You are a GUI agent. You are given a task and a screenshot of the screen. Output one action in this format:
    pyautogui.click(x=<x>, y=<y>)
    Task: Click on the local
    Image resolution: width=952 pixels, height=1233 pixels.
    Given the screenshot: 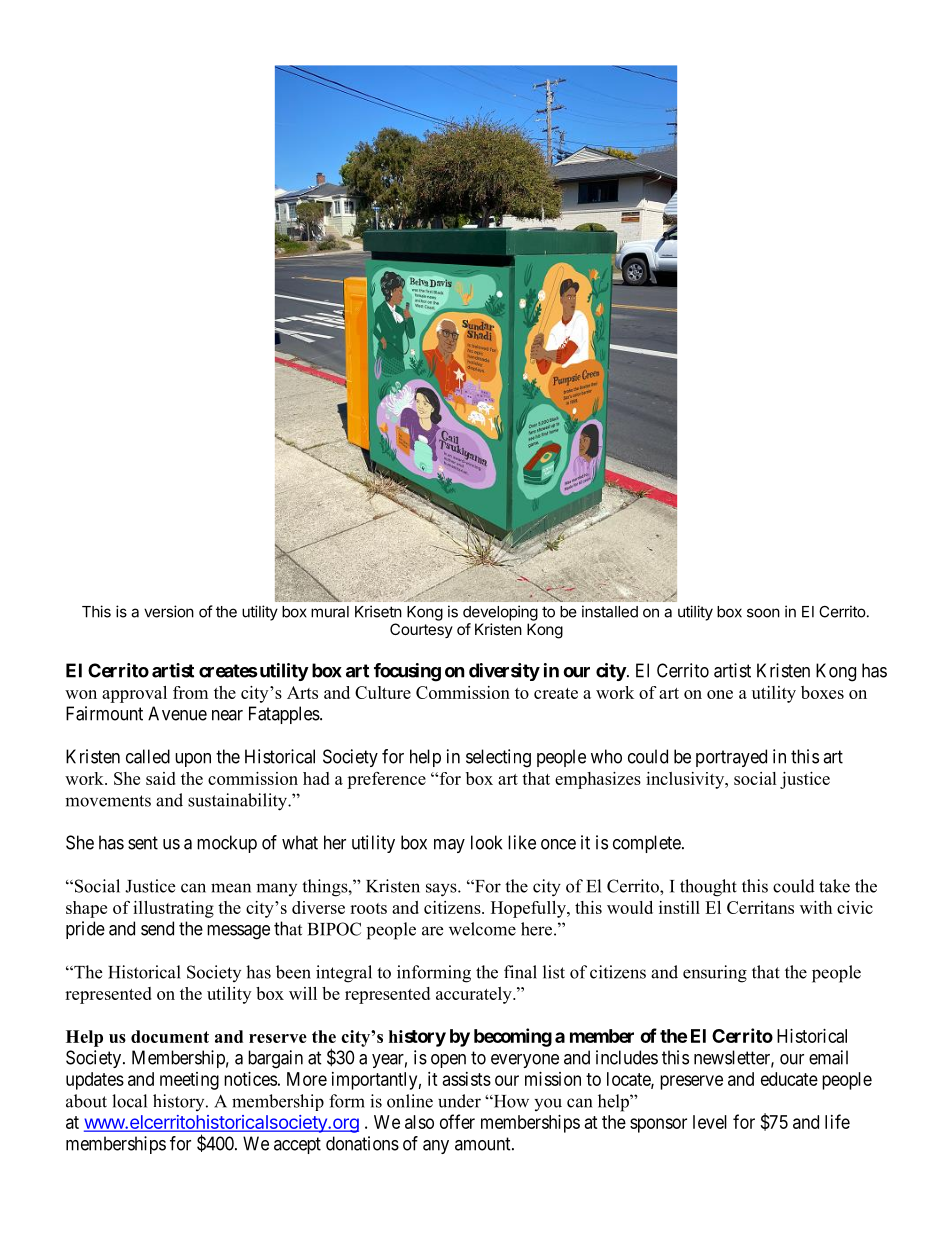 What is the action you would take?
    pyautogui.click(x=129, y=1101)
